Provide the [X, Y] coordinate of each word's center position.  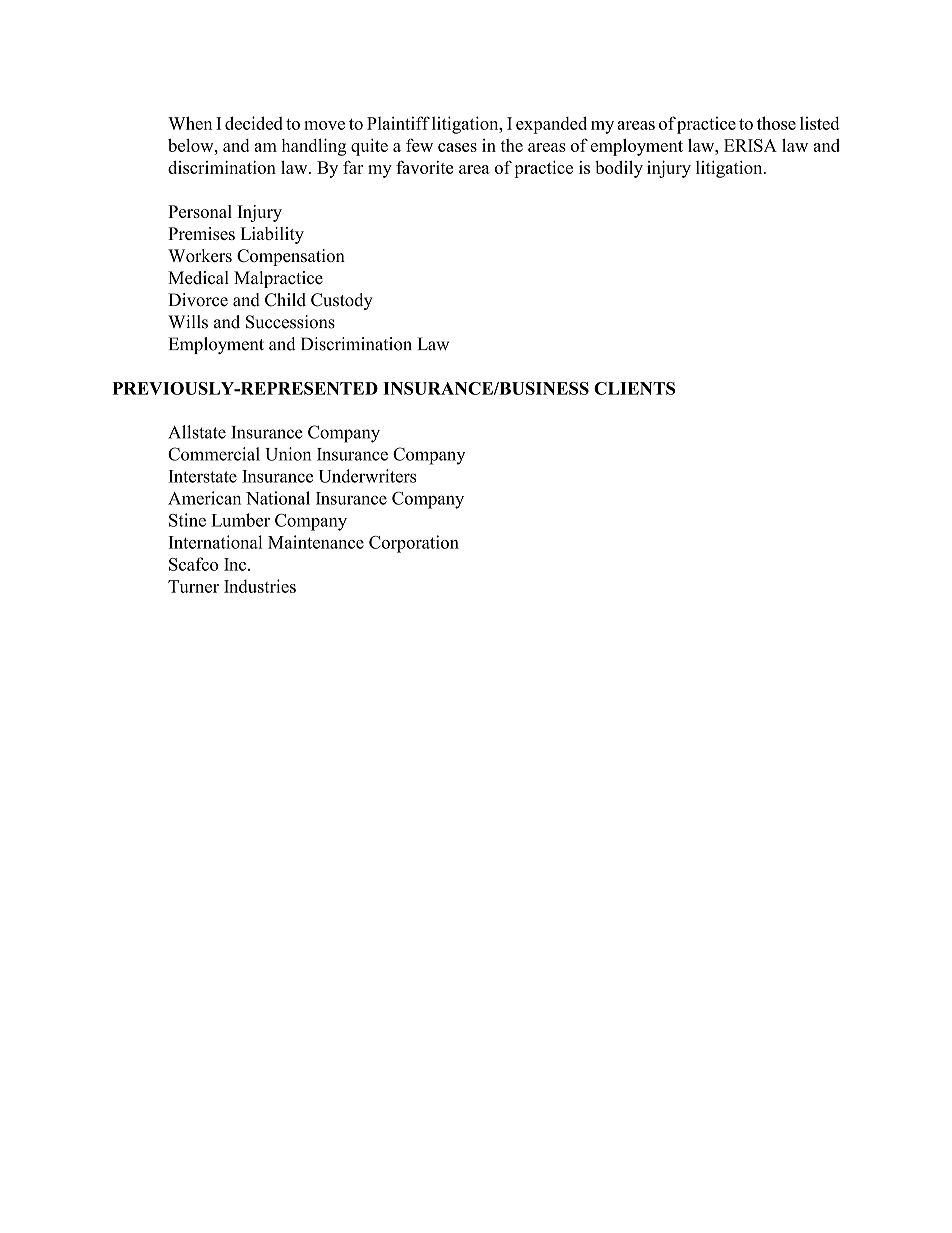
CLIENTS [634, 388]
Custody [342, 301]
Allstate [197, 432]
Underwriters [367, 476]
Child [285, 300]
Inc [236, 564]
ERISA [750, 145]
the [512, 145]
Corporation [414, 544]
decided [254, 123]
